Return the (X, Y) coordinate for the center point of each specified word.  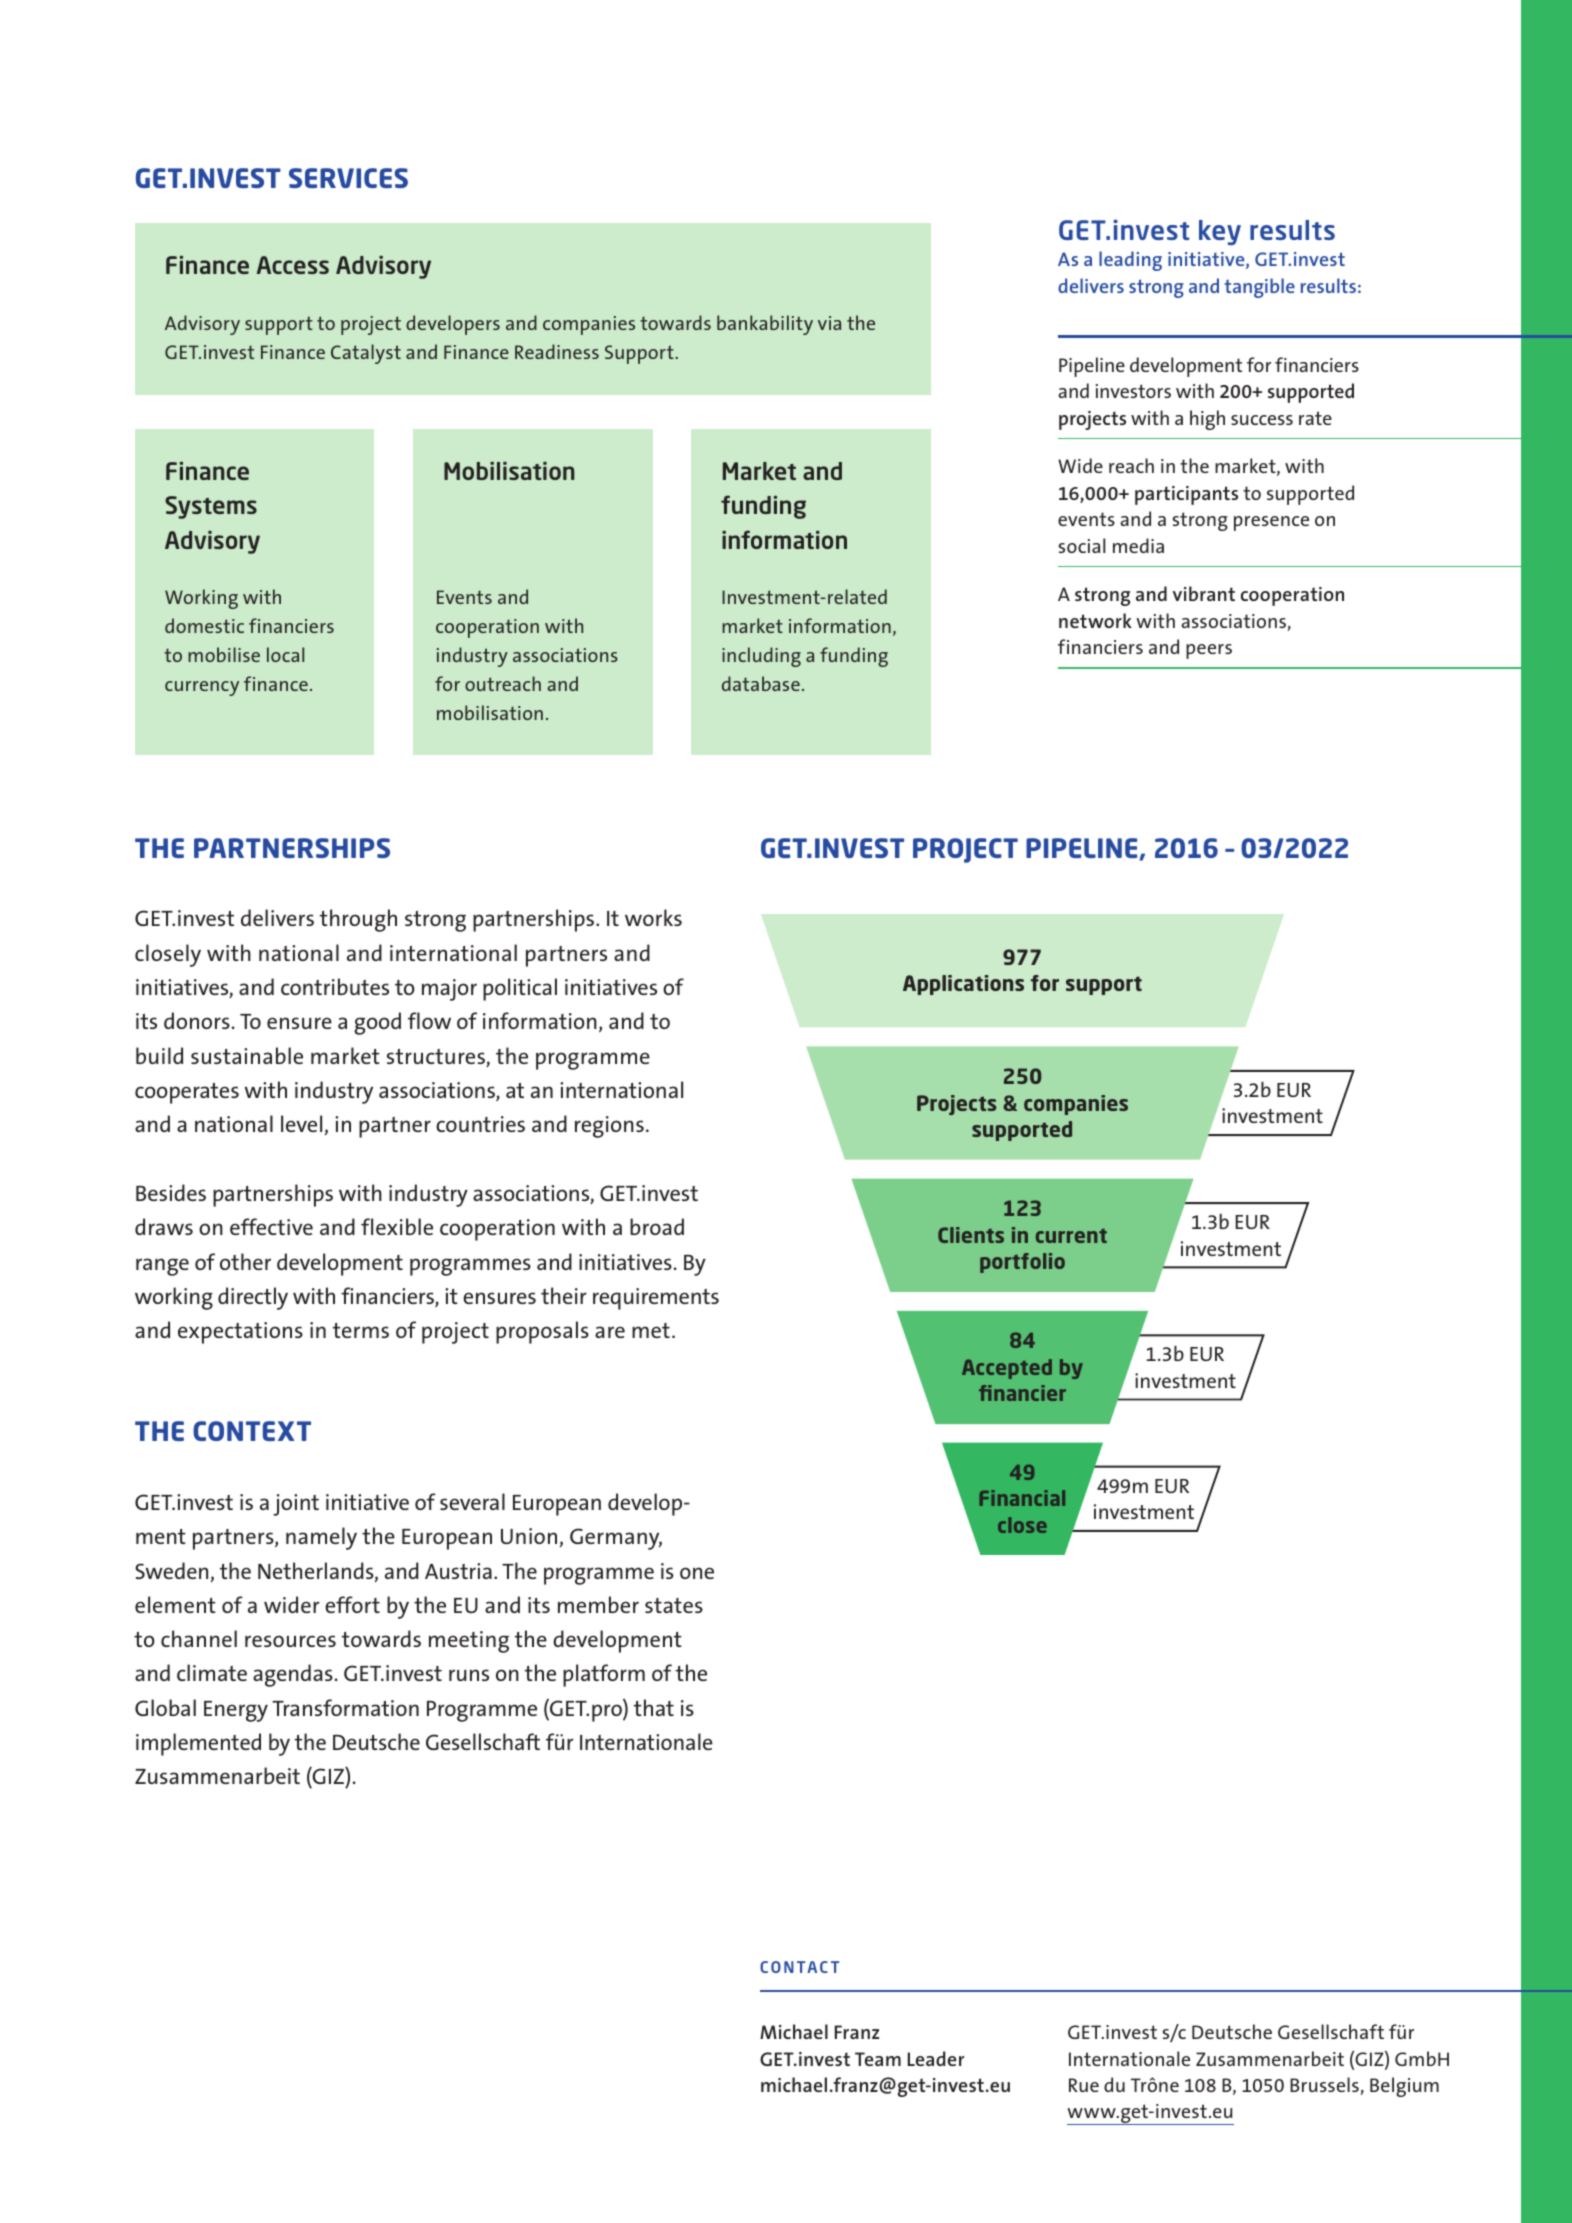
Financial (1022, 1498)
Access (293, 265)
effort (352, 1604)
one (697, 1573)
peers (1209, 651)
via (829, 323)
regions (609, 1127)
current (1071, 1236)
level (301, 1123)
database (761, 683)
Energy (236, 1711)
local (285, 654)
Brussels (1325, 2086)
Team (878, 2059)
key (1220, 232)
